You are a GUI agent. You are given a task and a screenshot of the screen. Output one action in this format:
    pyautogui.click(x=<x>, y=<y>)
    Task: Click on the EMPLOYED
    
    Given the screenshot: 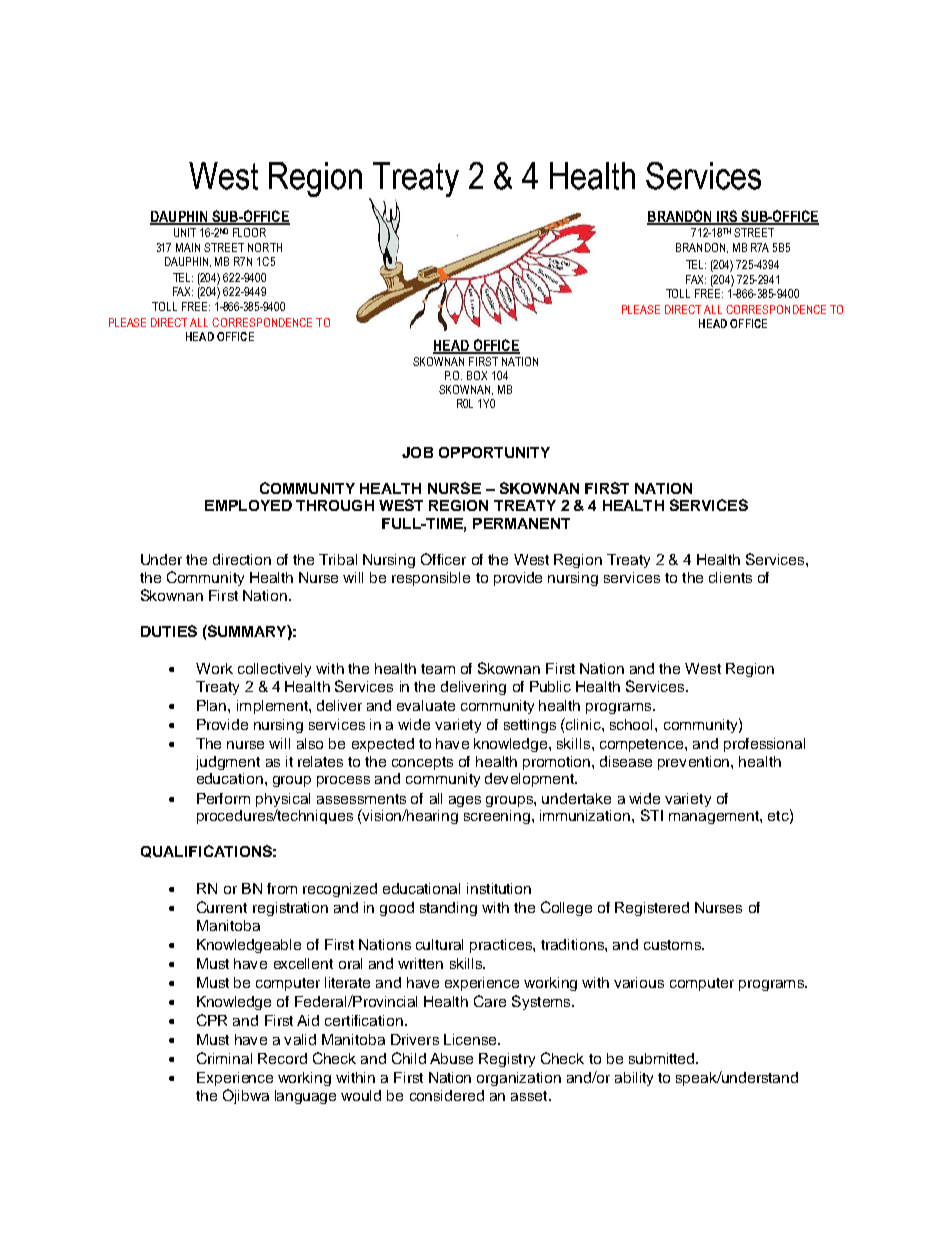 What is the action you would take?
    pyautogui.click(x=248, y=505)
